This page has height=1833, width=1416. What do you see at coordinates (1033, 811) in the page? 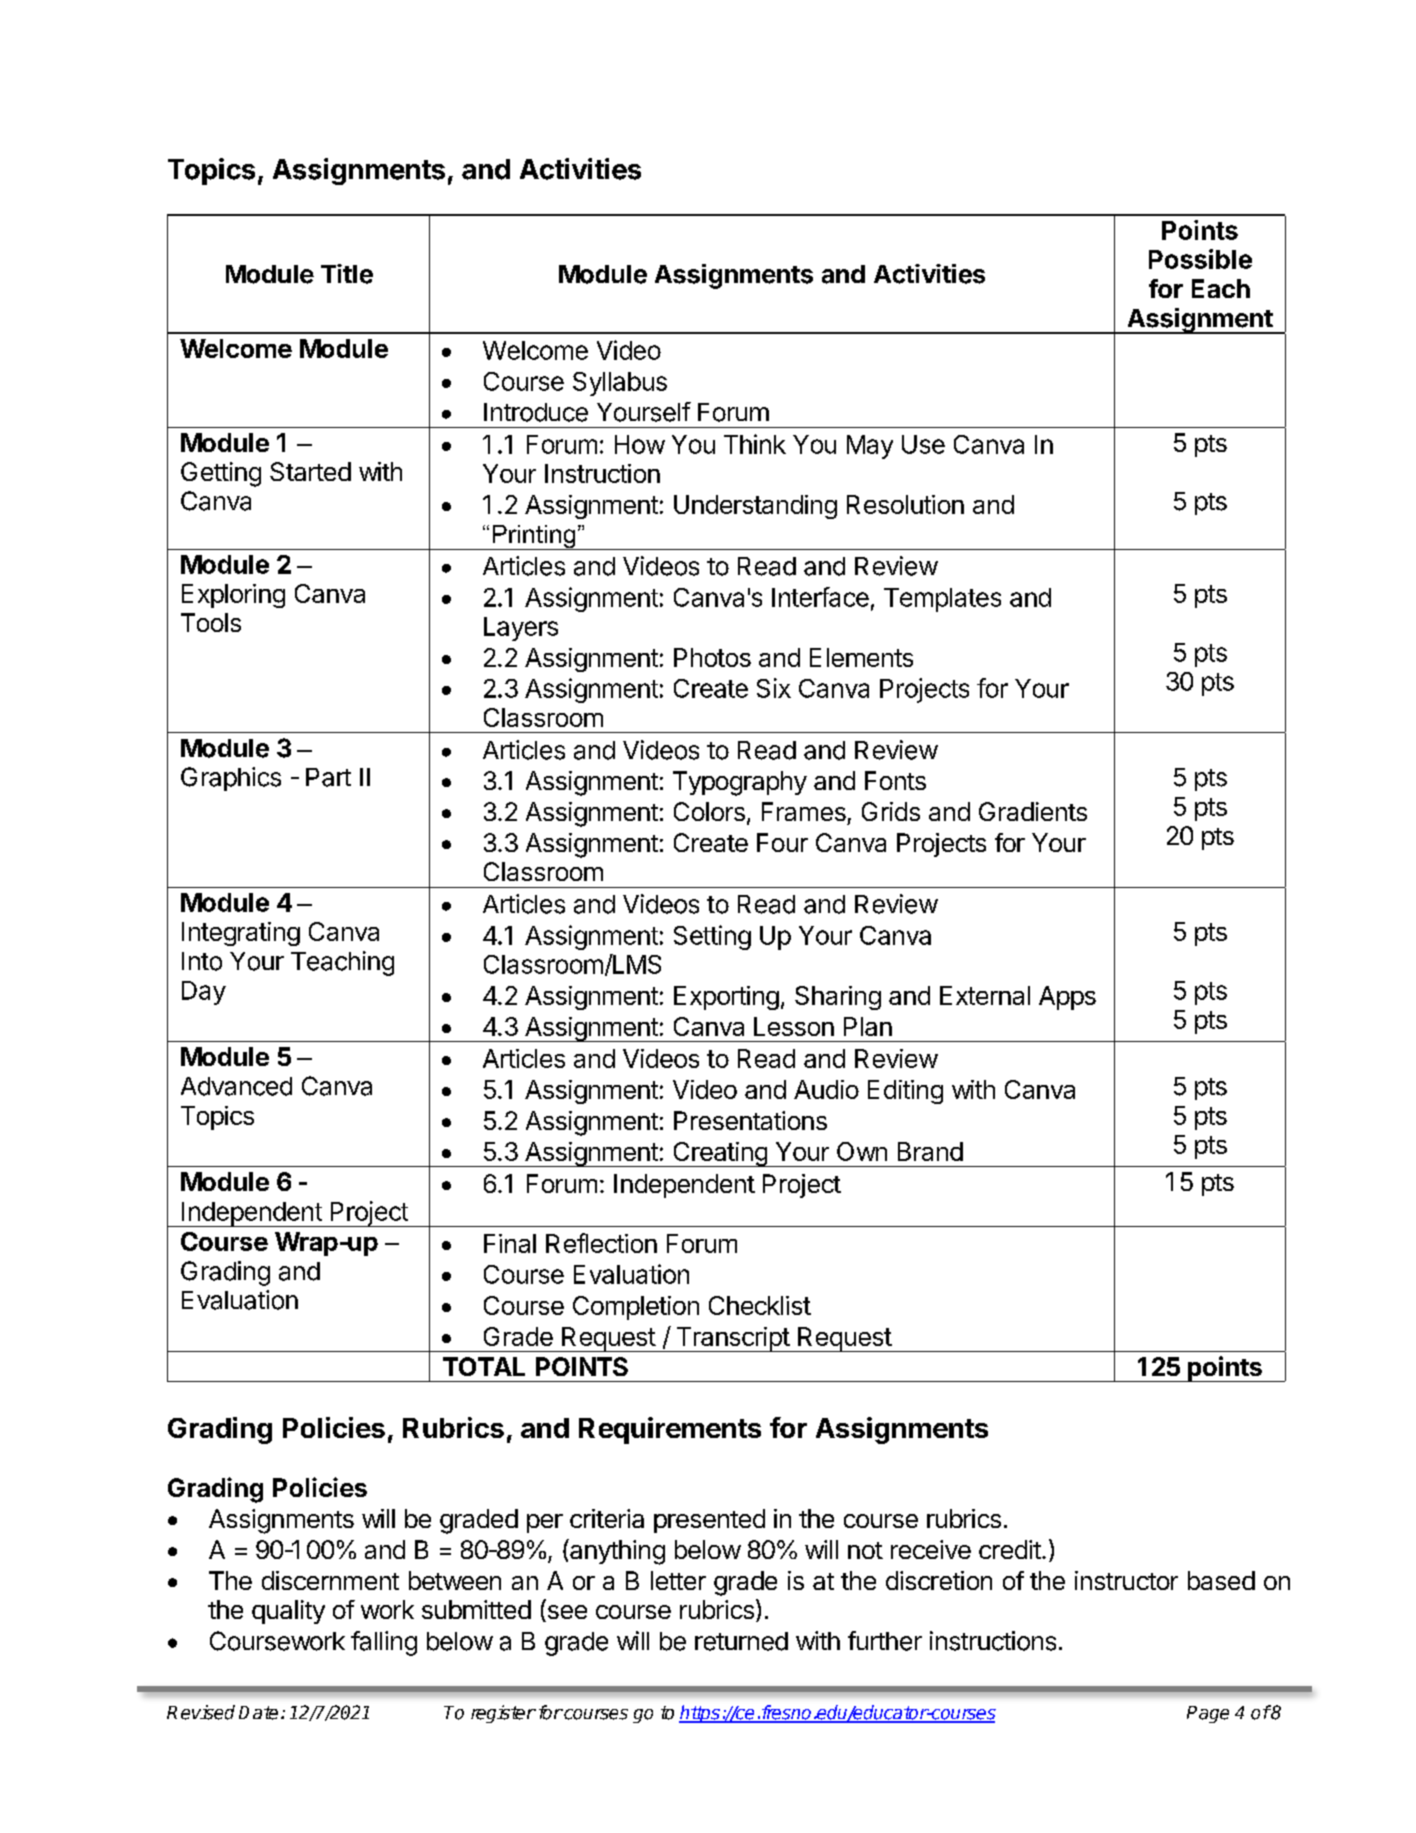
I see `Gradients` at bounding box center [1033, 811].
